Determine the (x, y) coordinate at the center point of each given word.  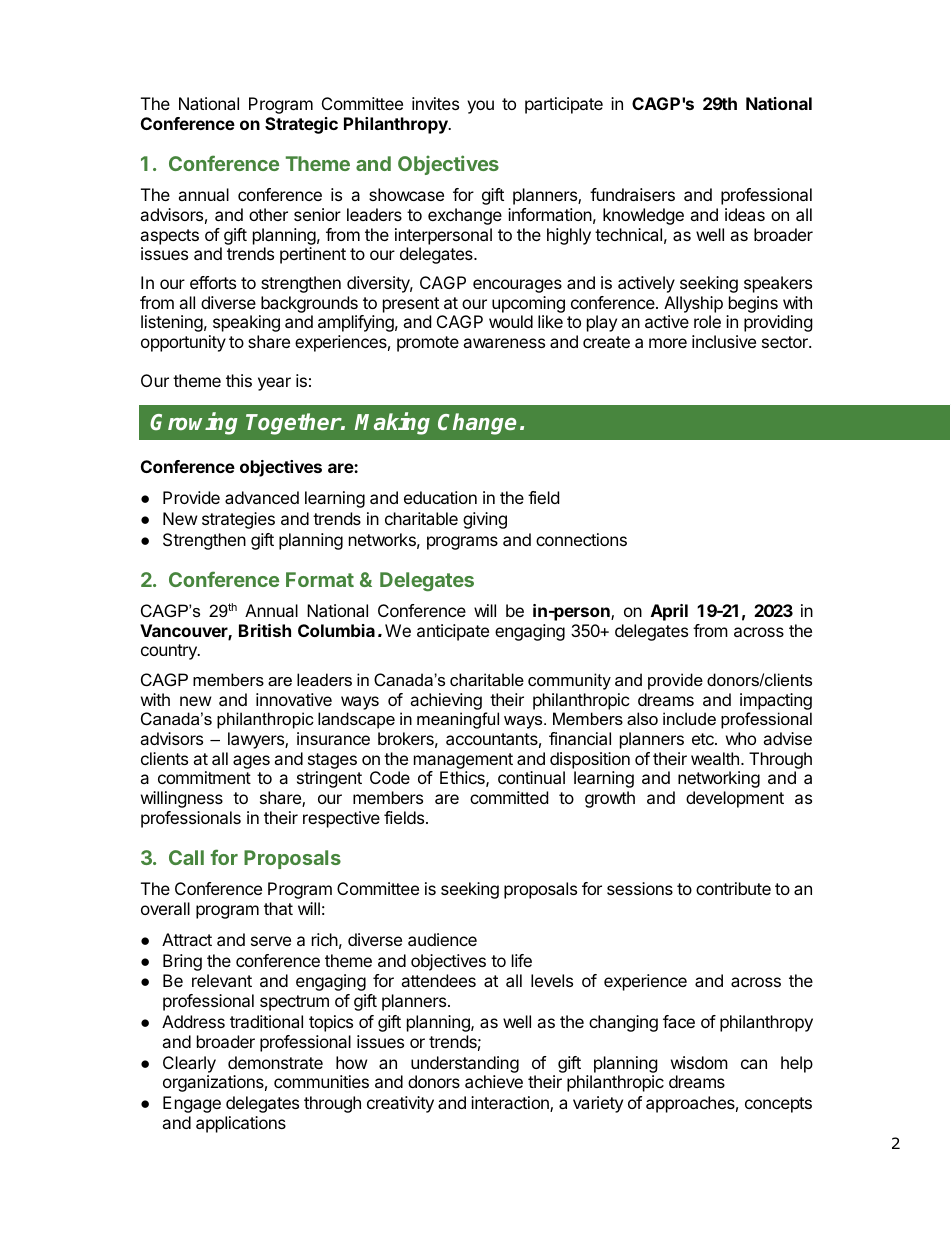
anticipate (453, 632)
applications (241, 1124)
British (265, 630)
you (480, 107)
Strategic (301, 125)
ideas (745, 214)
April (669, 612)
